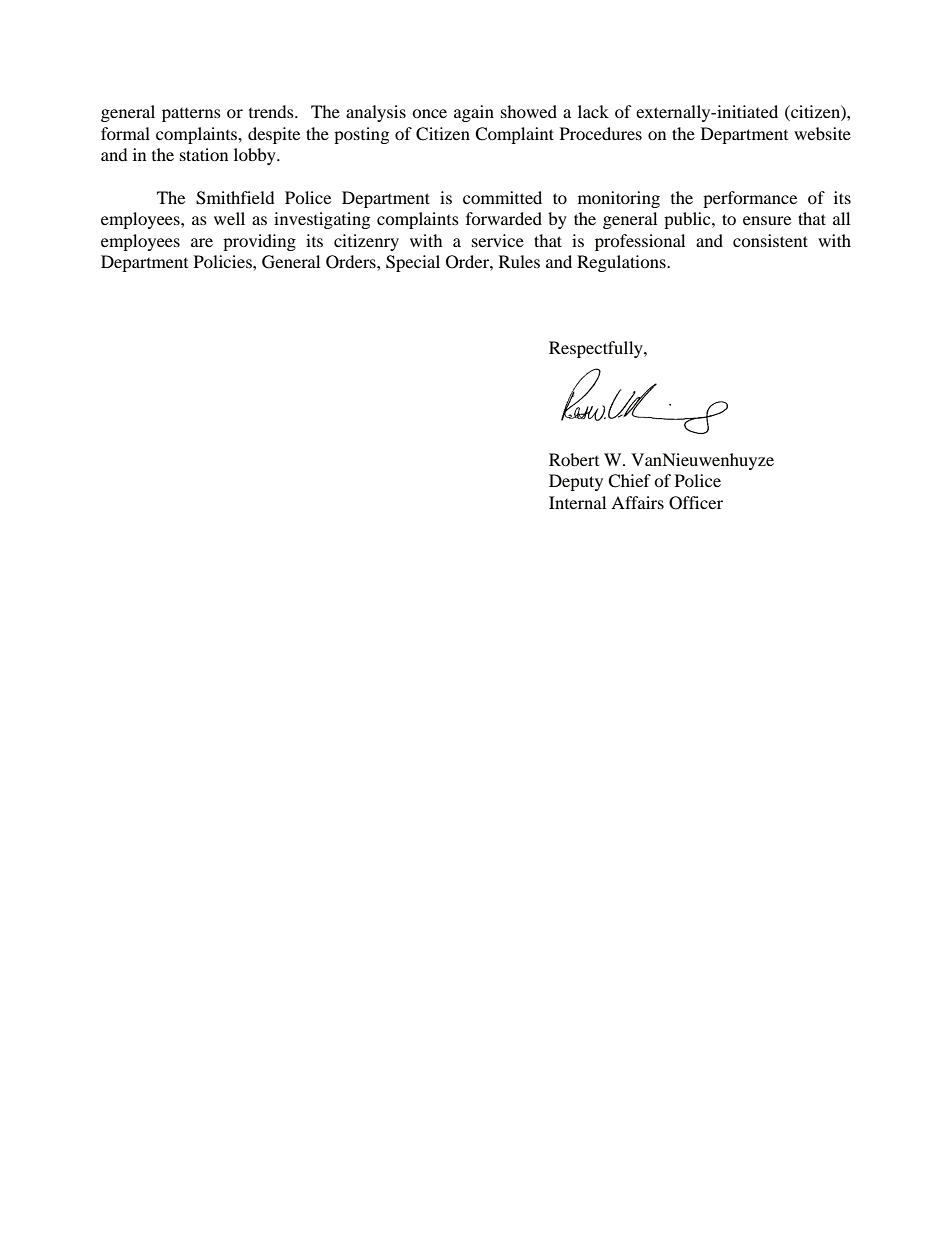 This screenshot has width=952, height=1233. I want to click on Regulations, so click(622, 263).
